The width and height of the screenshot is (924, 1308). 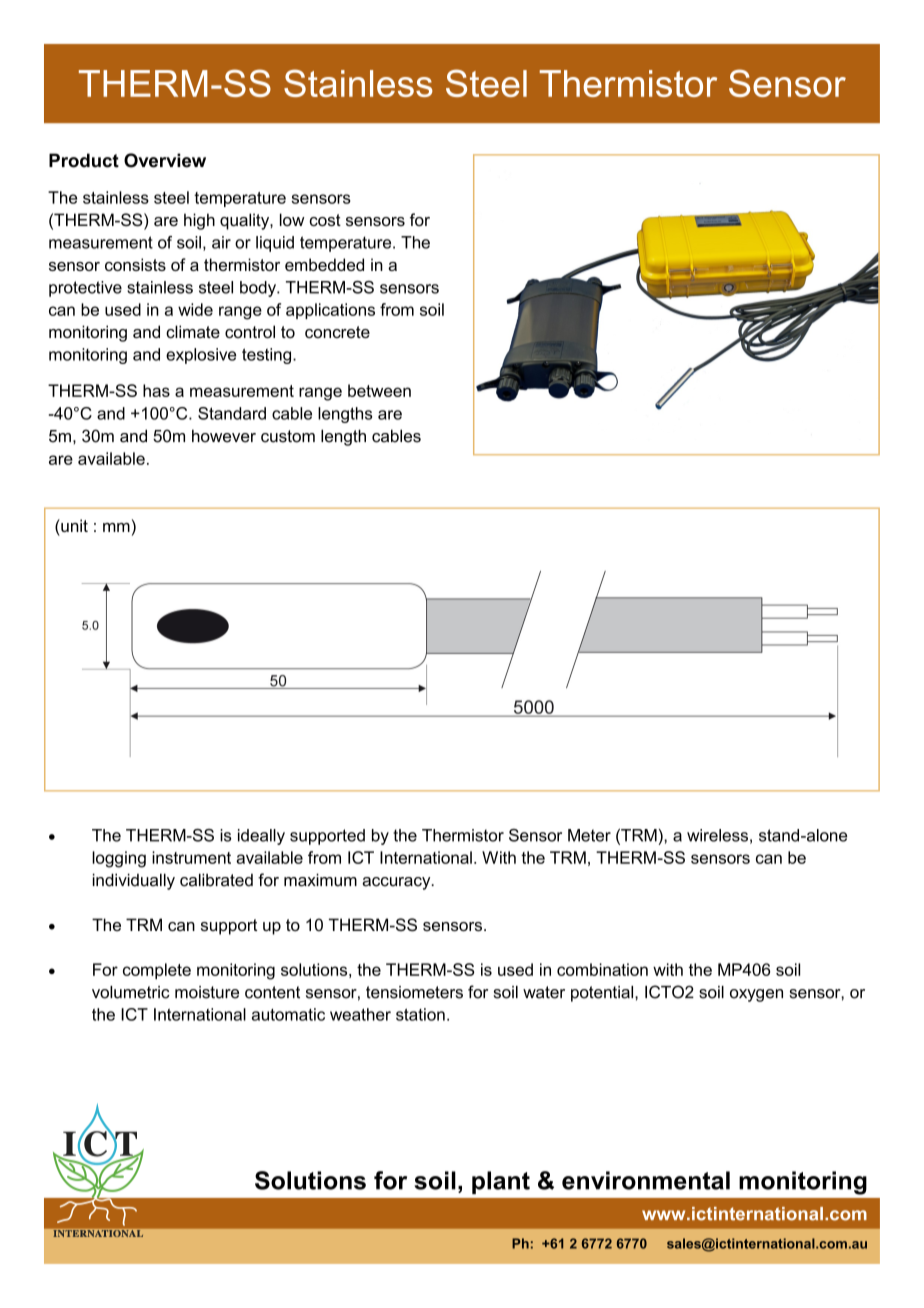 I want to click on accuracy, so click(x=397, y=883).
